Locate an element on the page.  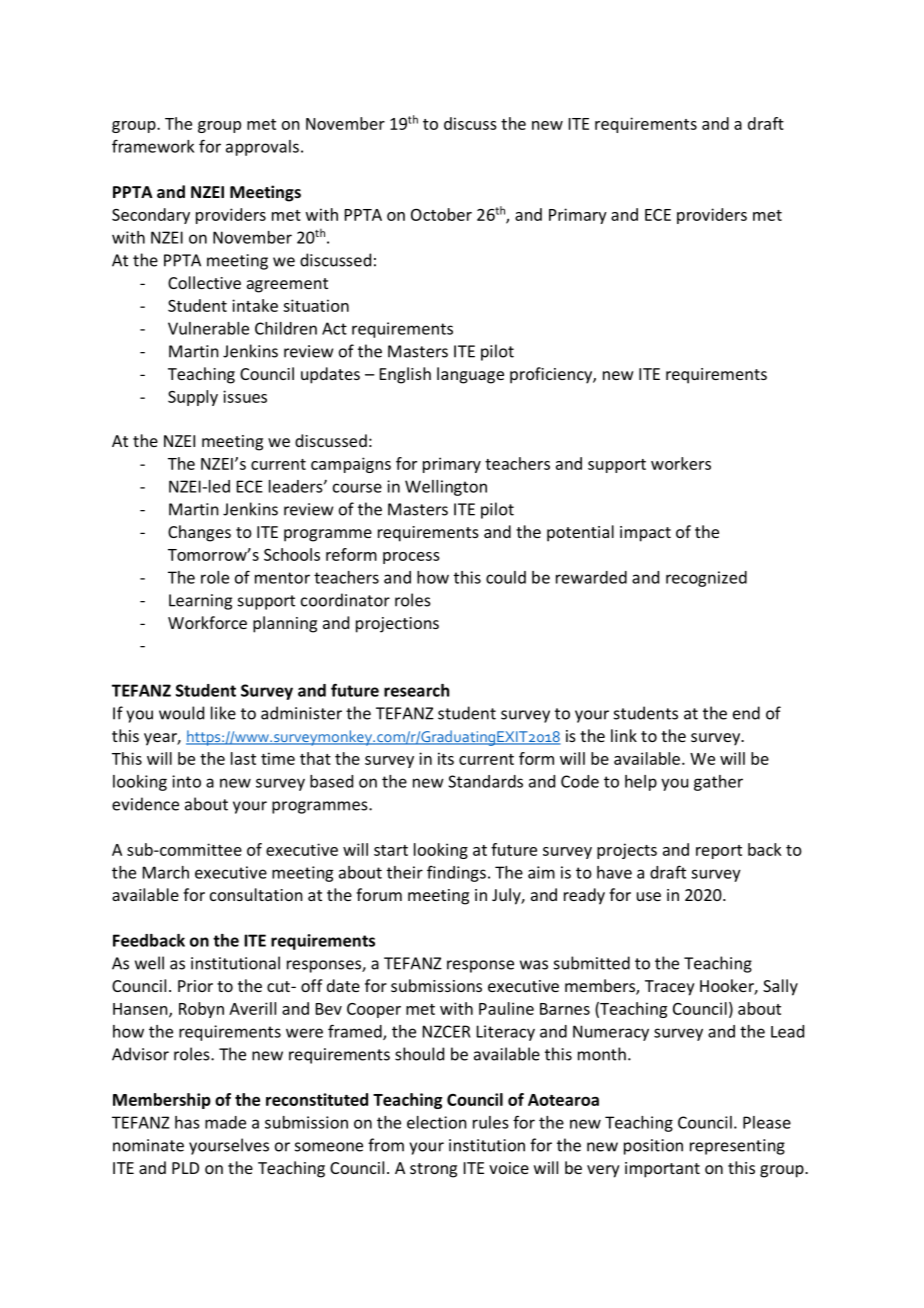
language is located at coordinates (470, 375).
